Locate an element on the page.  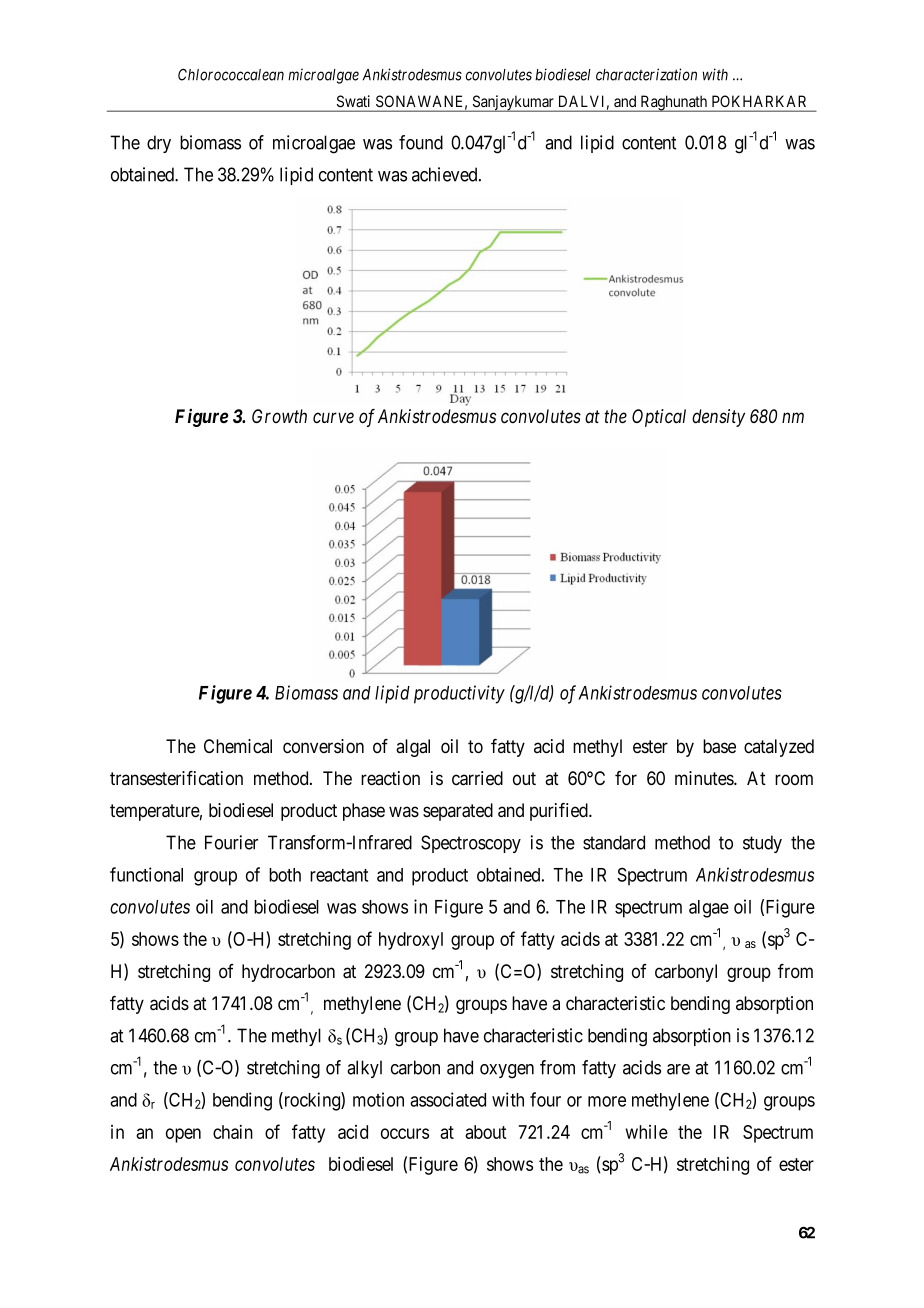
characterization is located at coordinates (646, 74).
